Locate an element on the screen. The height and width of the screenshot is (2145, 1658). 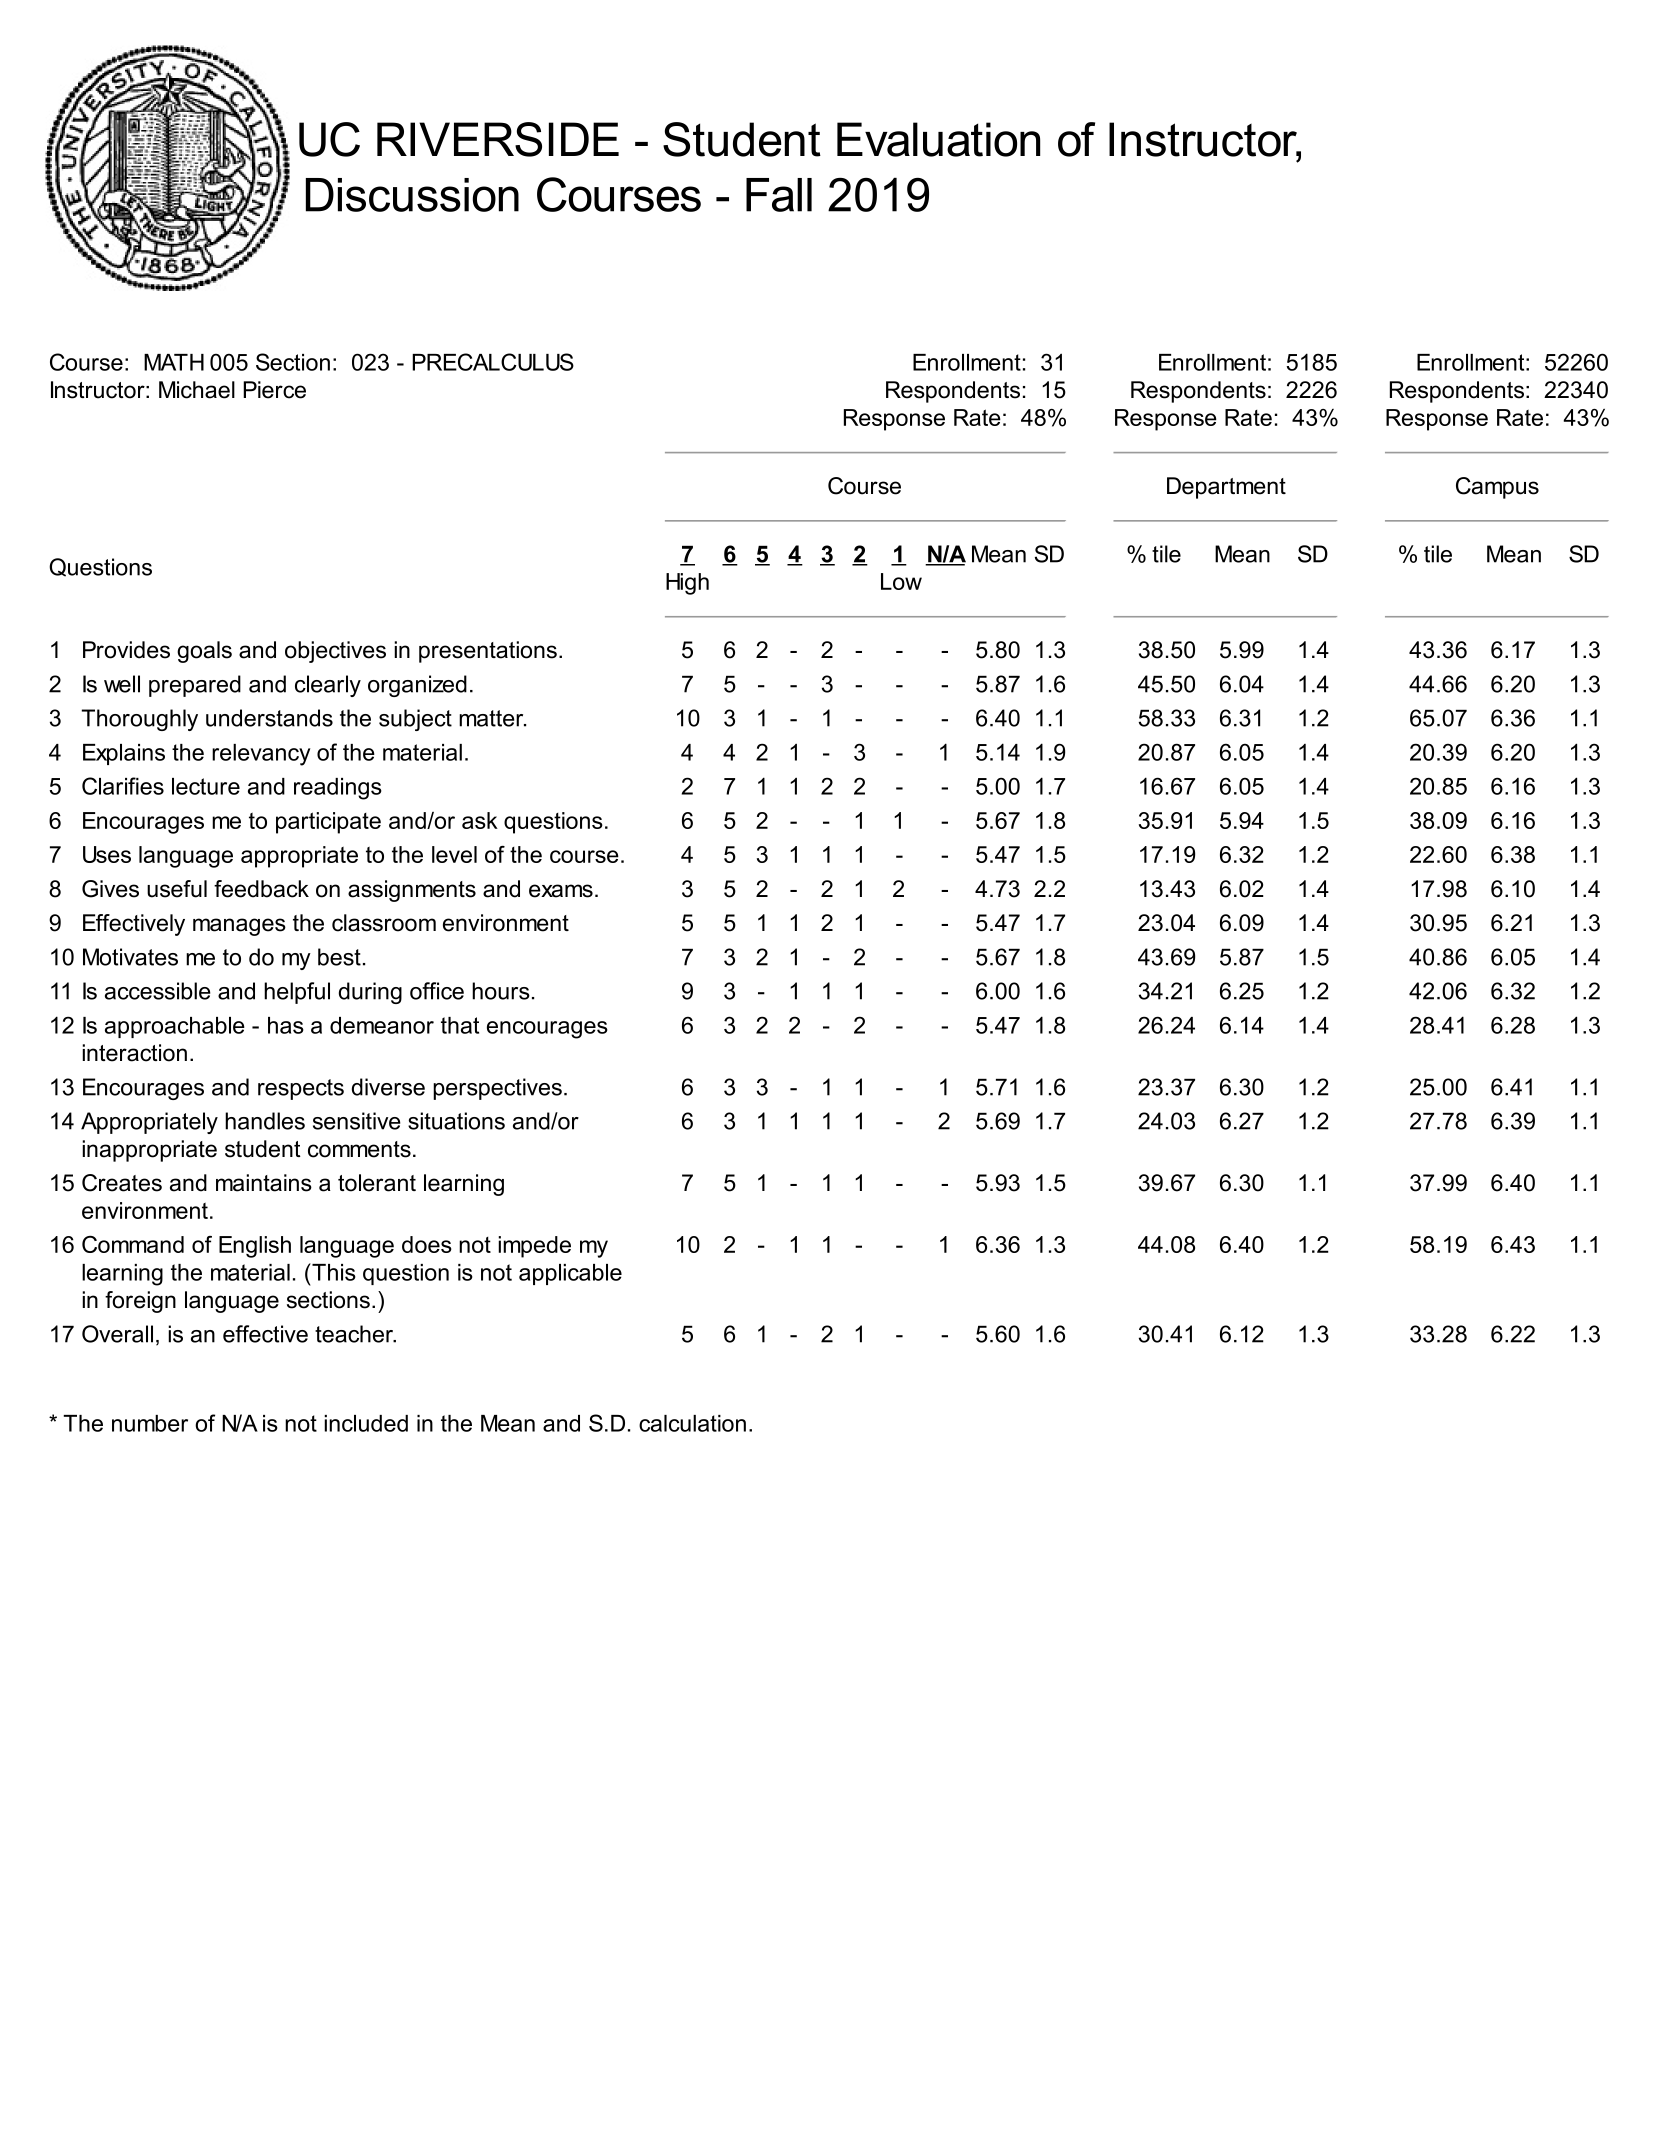
included is located at coordinates (366, 1423).
